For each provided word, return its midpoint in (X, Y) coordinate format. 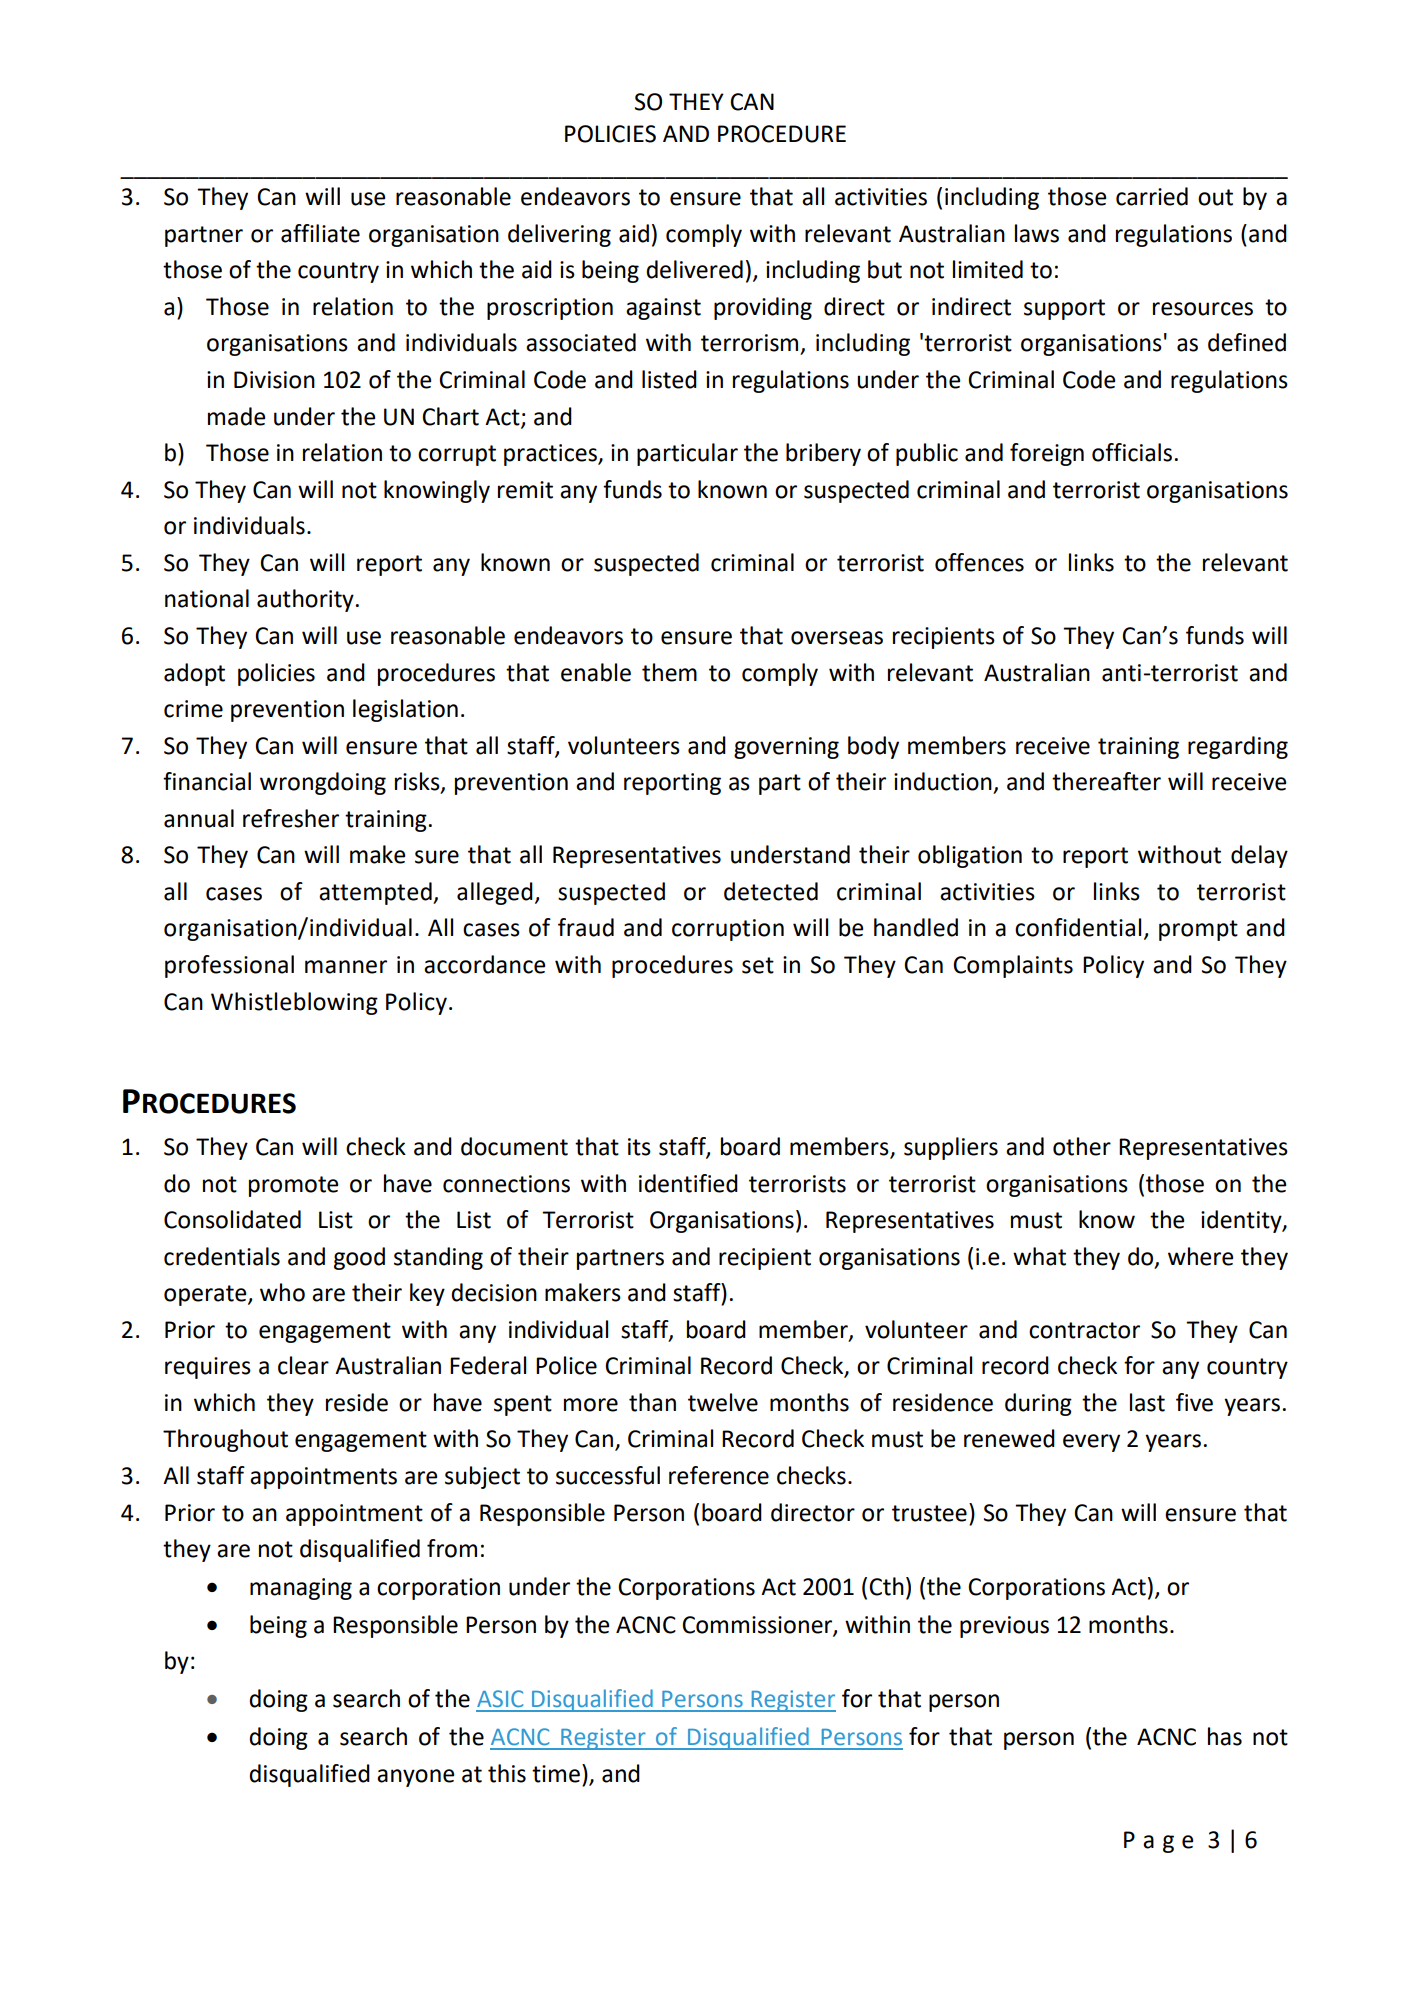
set (758, 965)
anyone (415, 1778)
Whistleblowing (294, 1003)
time (557, 1773)
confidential (1078, 927)
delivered (694, 269)
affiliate (320, 233)
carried (1152, 196)
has (1225, 1736)
